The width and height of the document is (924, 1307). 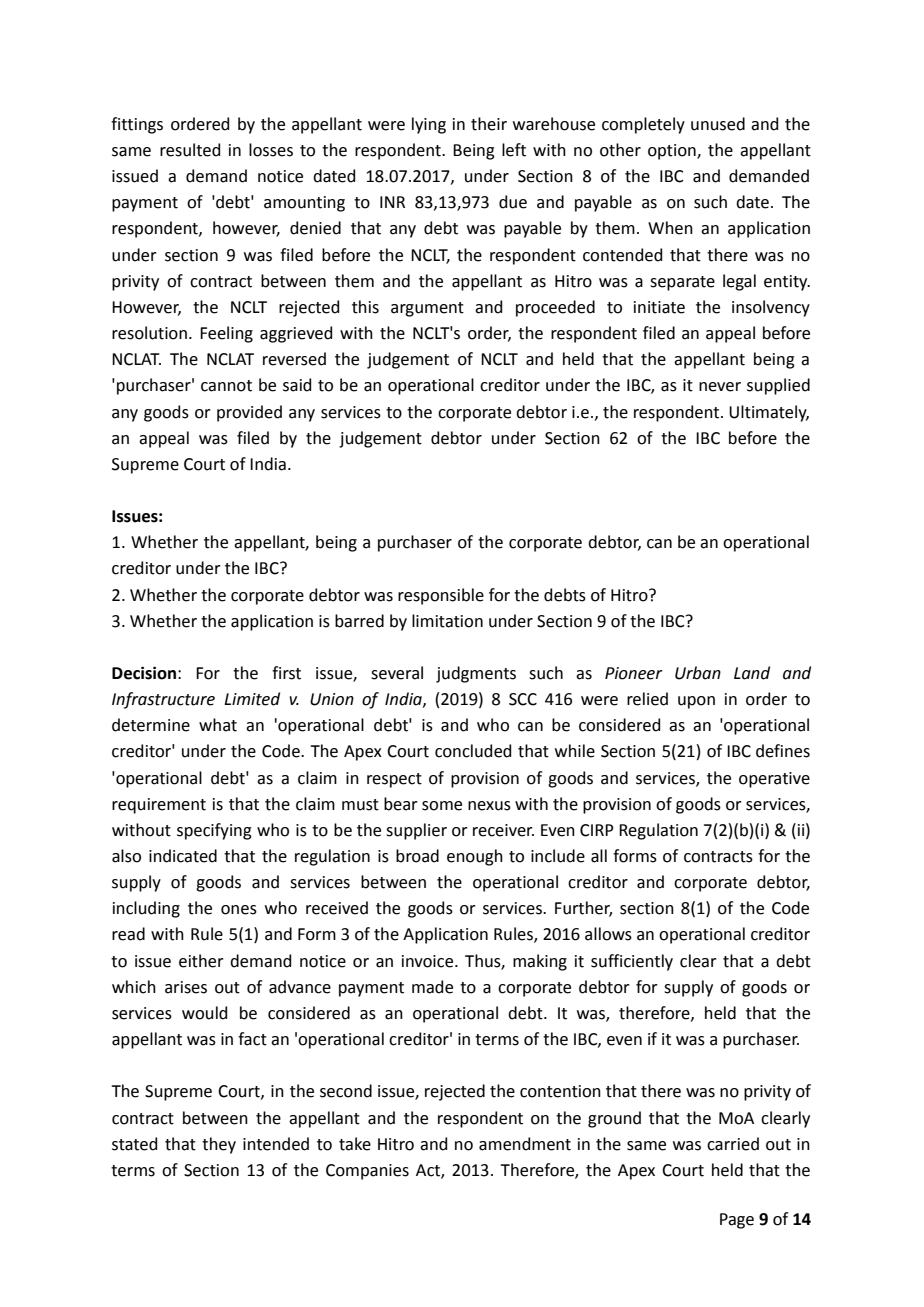 What do you see at coordinates (219, 1145) in the document?
I see `they` at bounding box center [219, 1145].
